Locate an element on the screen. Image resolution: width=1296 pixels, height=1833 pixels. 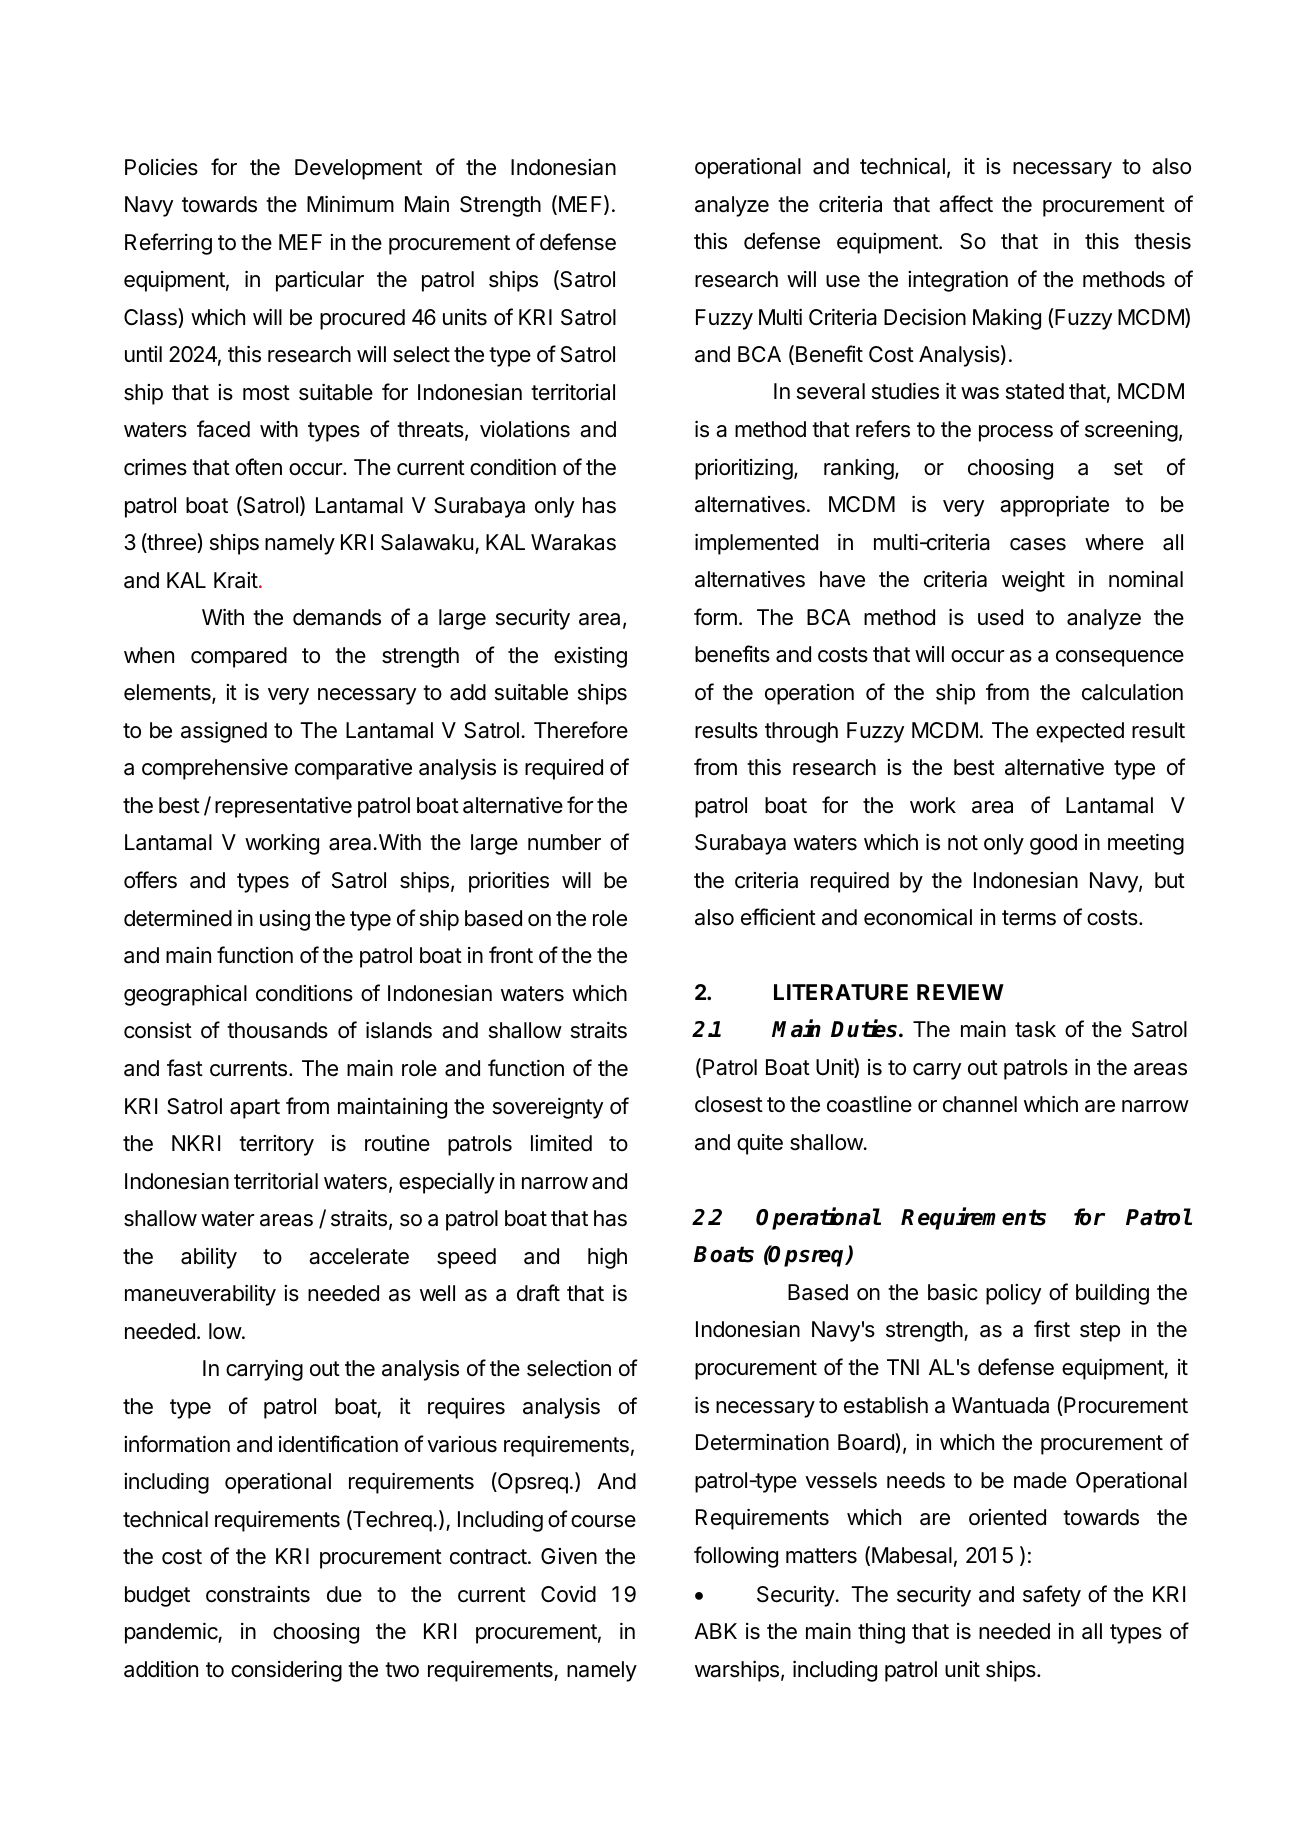
compared is located at coordinates (239, 657).
